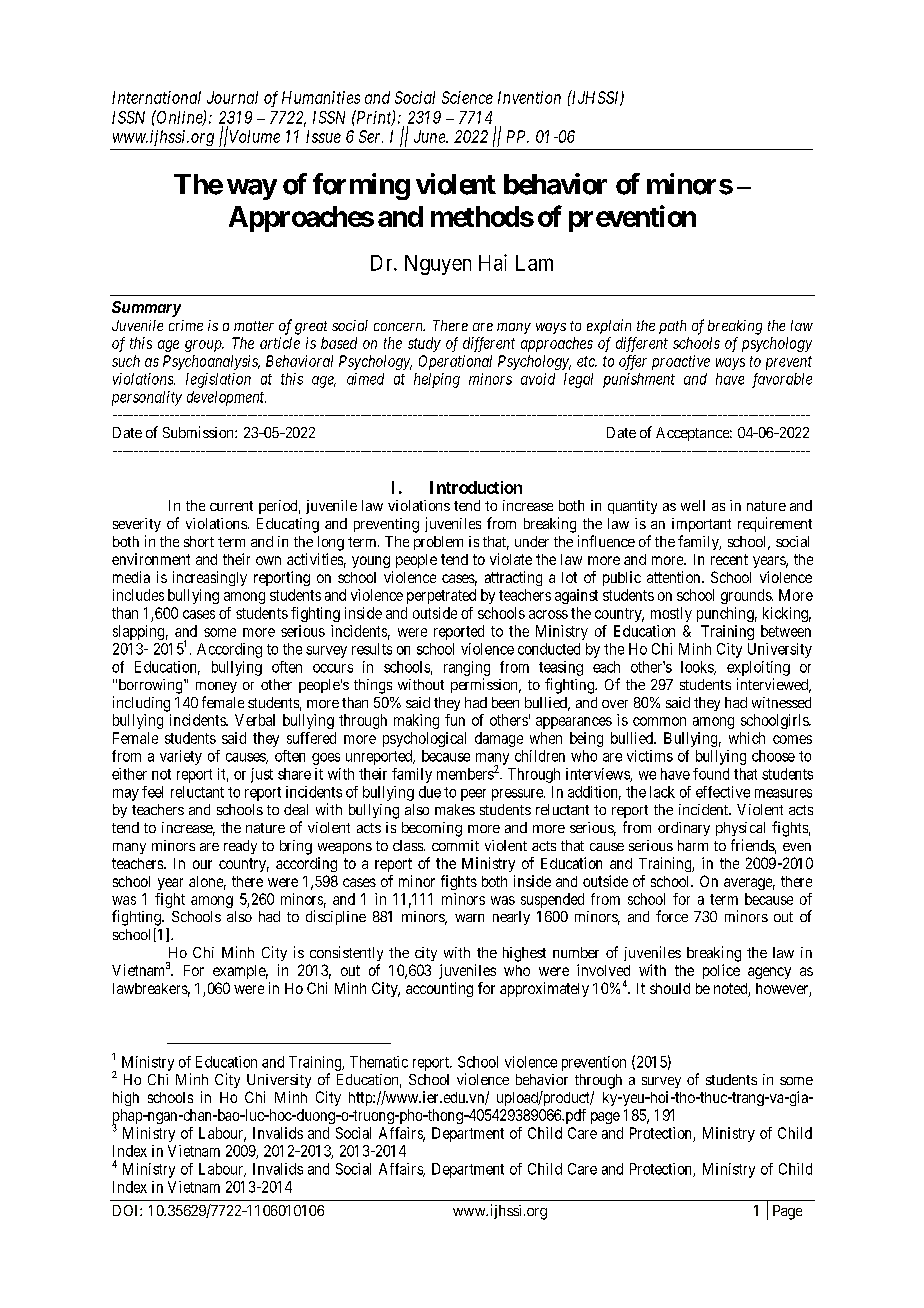 The width and height of the page is (924, 1308). Describe the element at coordinates (455, 720) in the page. I see `fun` at that location.
